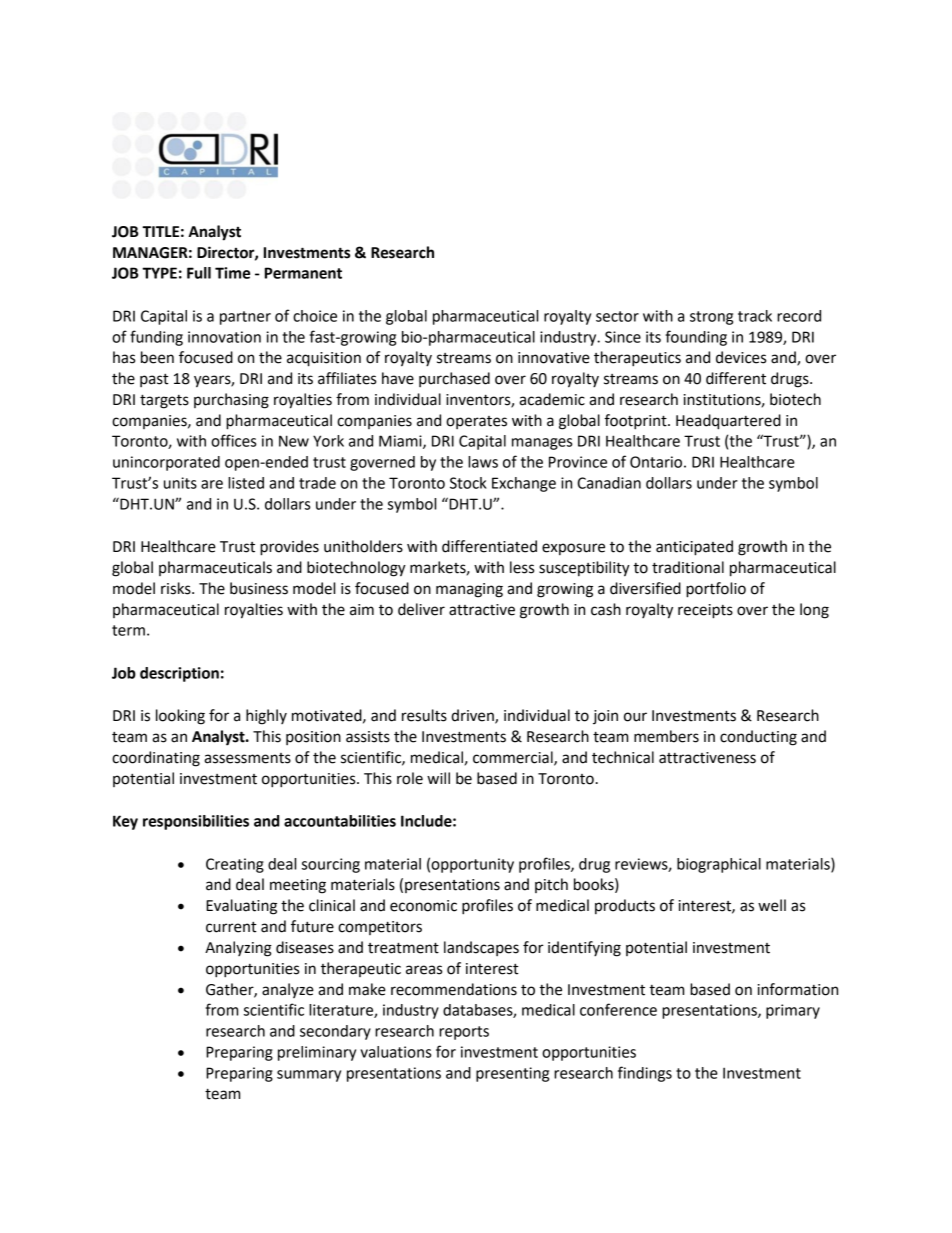  Describe the element at coordinates (464, 1033) in the screenshot. I see `reports` at that location.
